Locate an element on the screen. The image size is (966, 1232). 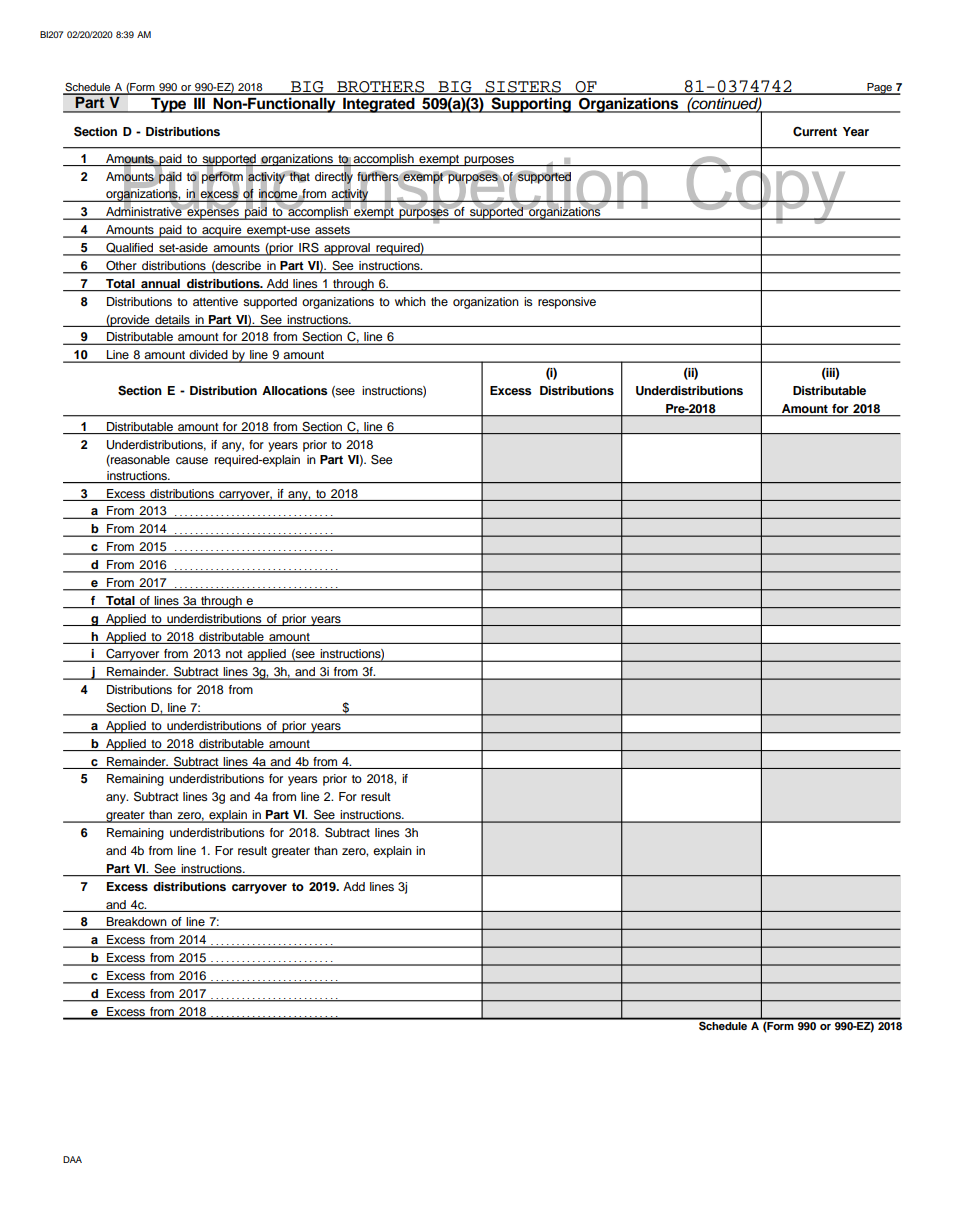
cause is located at coordinates (192, 460).
